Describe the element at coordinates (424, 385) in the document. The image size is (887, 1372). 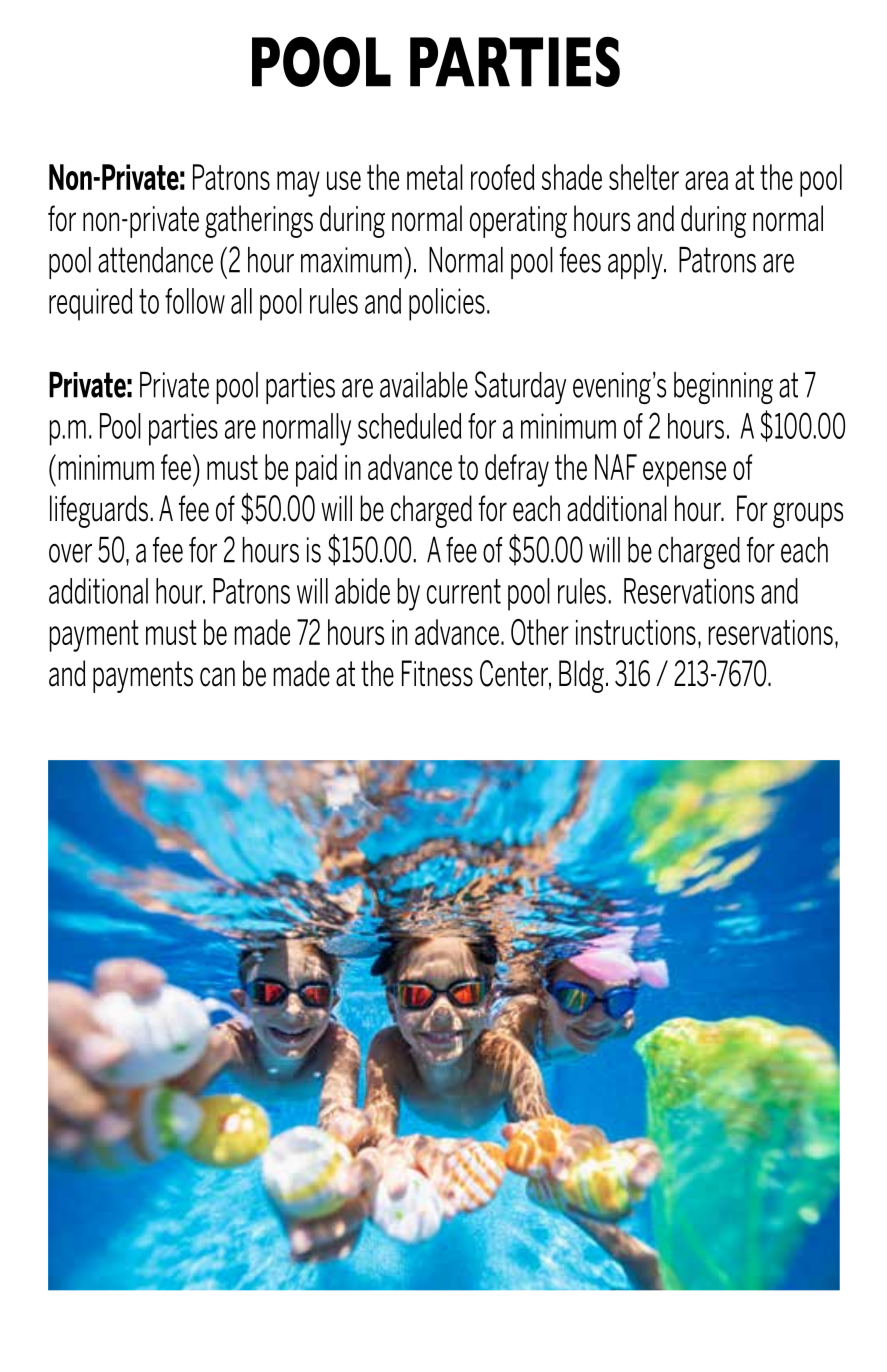
I see `available` at that location.
